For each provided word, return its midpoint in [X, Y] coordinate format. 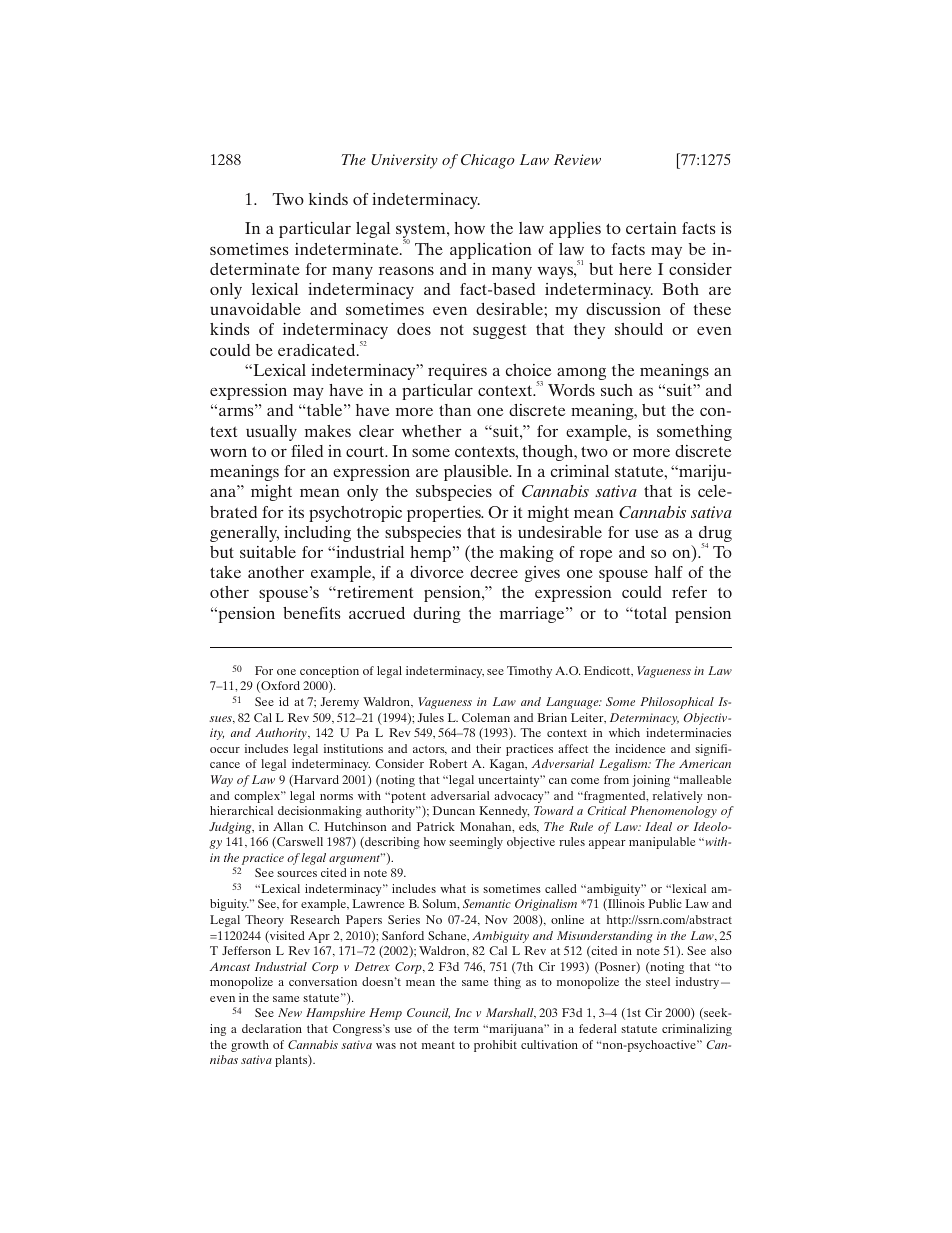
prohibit [495, 1046]
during [437, 615]
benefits [311, 613]
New [290, 1012]
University [404, 161]
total [649, 613]
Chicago [488, 161]
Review [577, 159]
